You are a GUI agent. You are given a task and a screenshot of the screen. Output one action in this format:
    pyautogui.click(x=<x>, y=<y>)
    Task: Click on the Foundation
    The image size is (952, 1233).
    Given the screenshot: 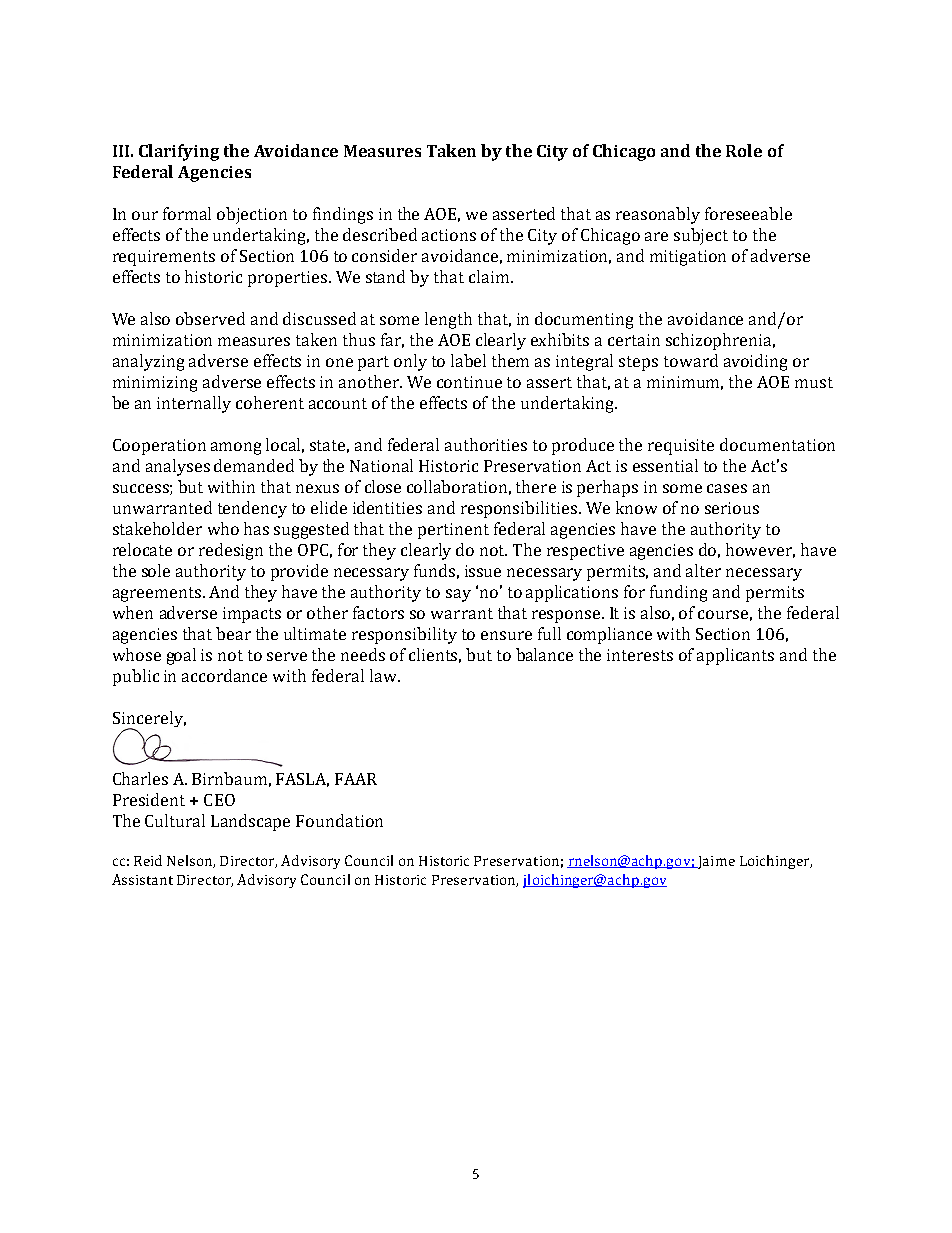 What is the action you would take?
    pyautogui.click(x=339, y=820)
